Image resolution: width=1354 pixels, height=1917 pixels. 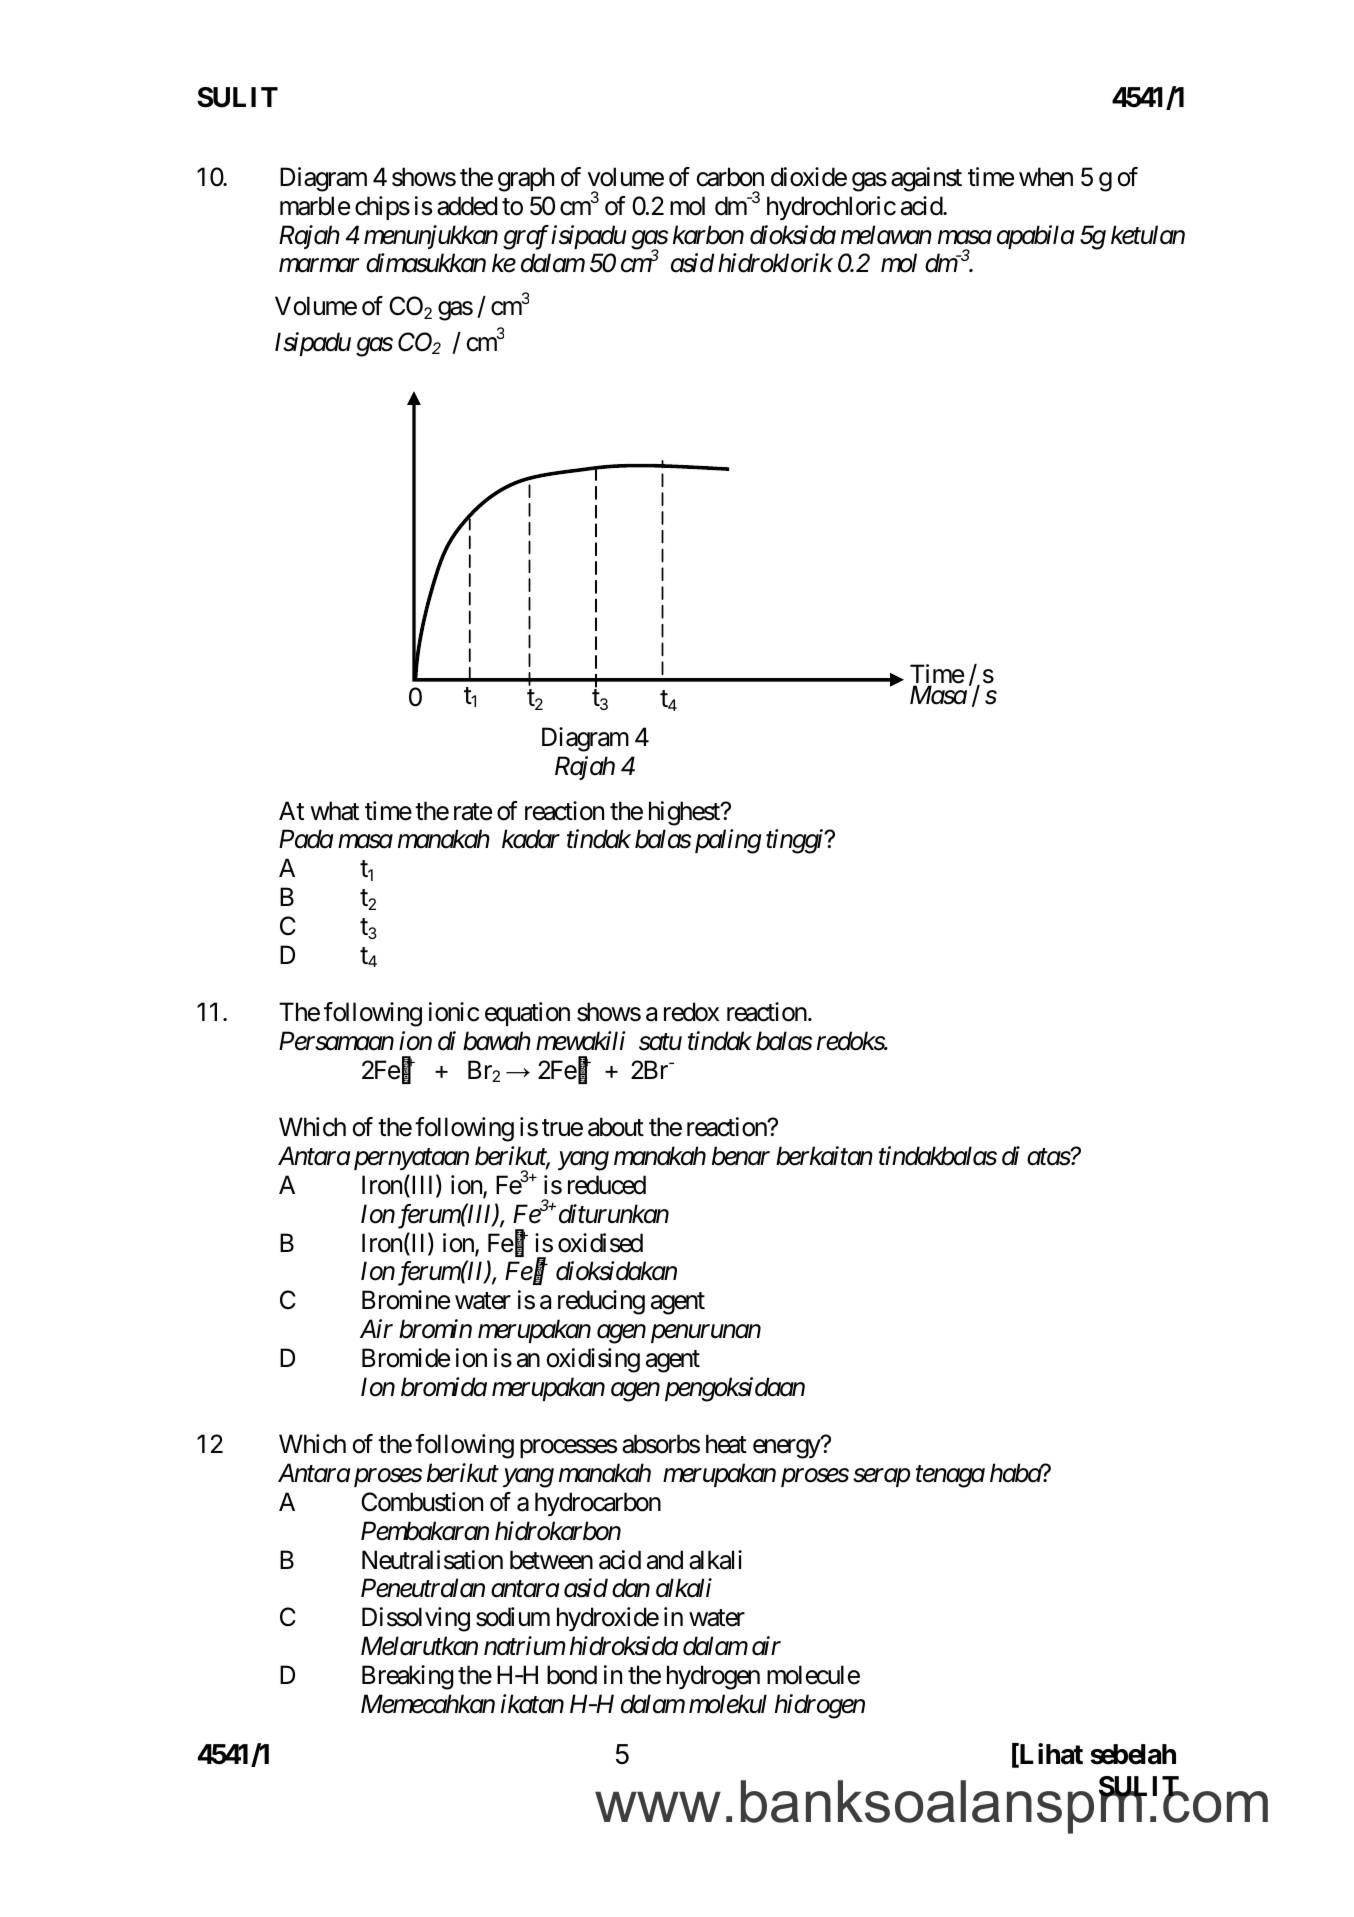 What do you see at coordinates (691, 1012) in the screenshot?
I see `redox` at bounding box center [691, 1012].
